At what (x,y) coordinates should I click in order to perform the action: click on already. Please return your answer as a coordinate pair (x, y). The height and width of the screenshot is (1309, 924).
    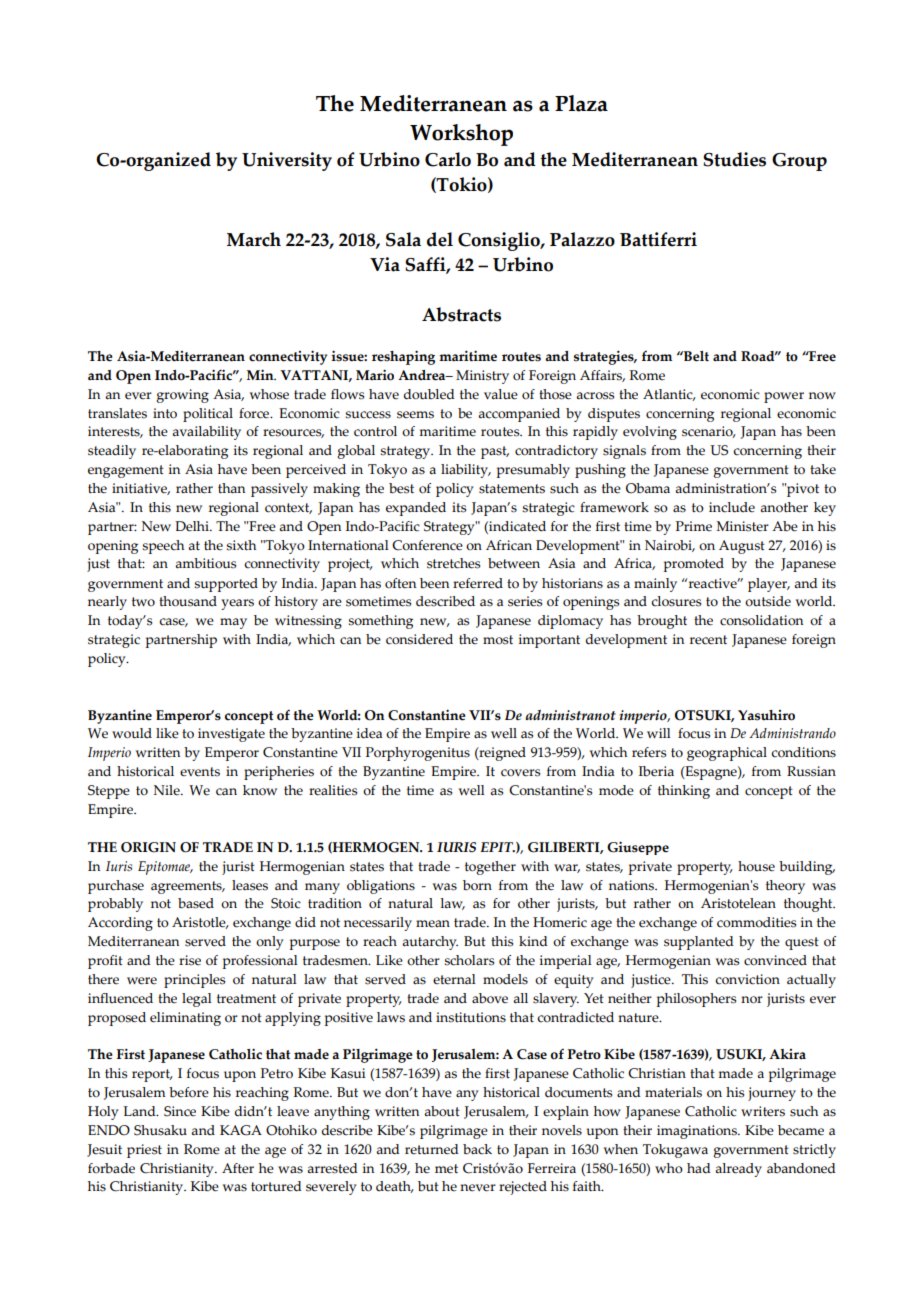
    Looking at the image, I should click on (738, 1170).
